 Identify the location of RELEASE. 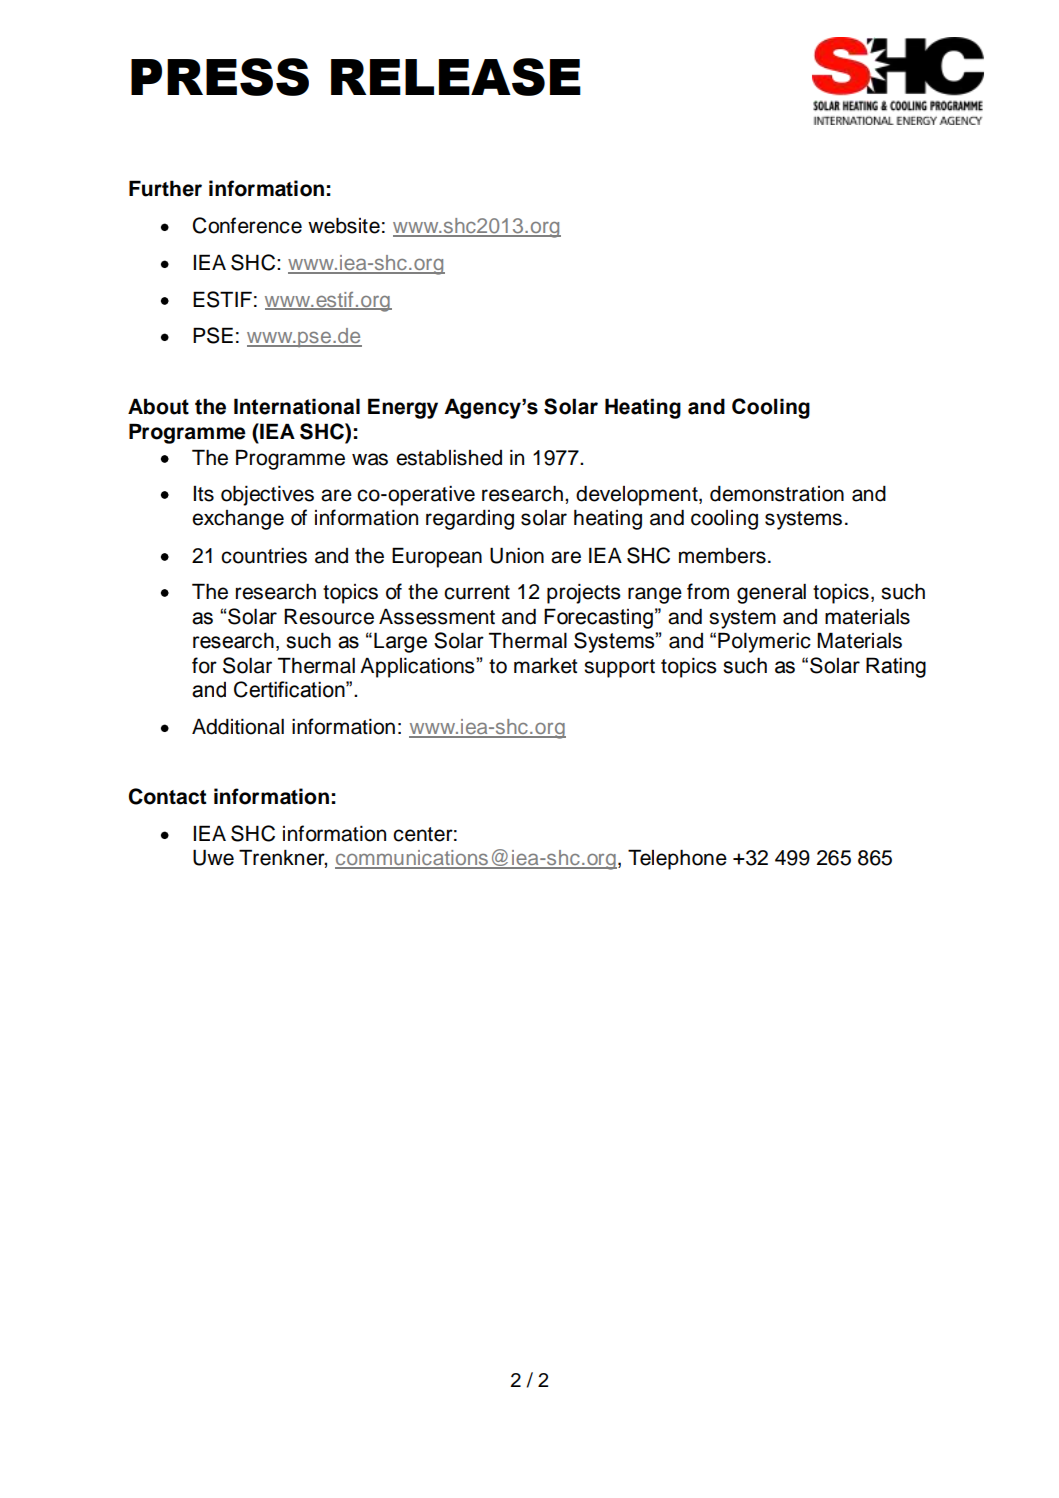
(456, 77).
